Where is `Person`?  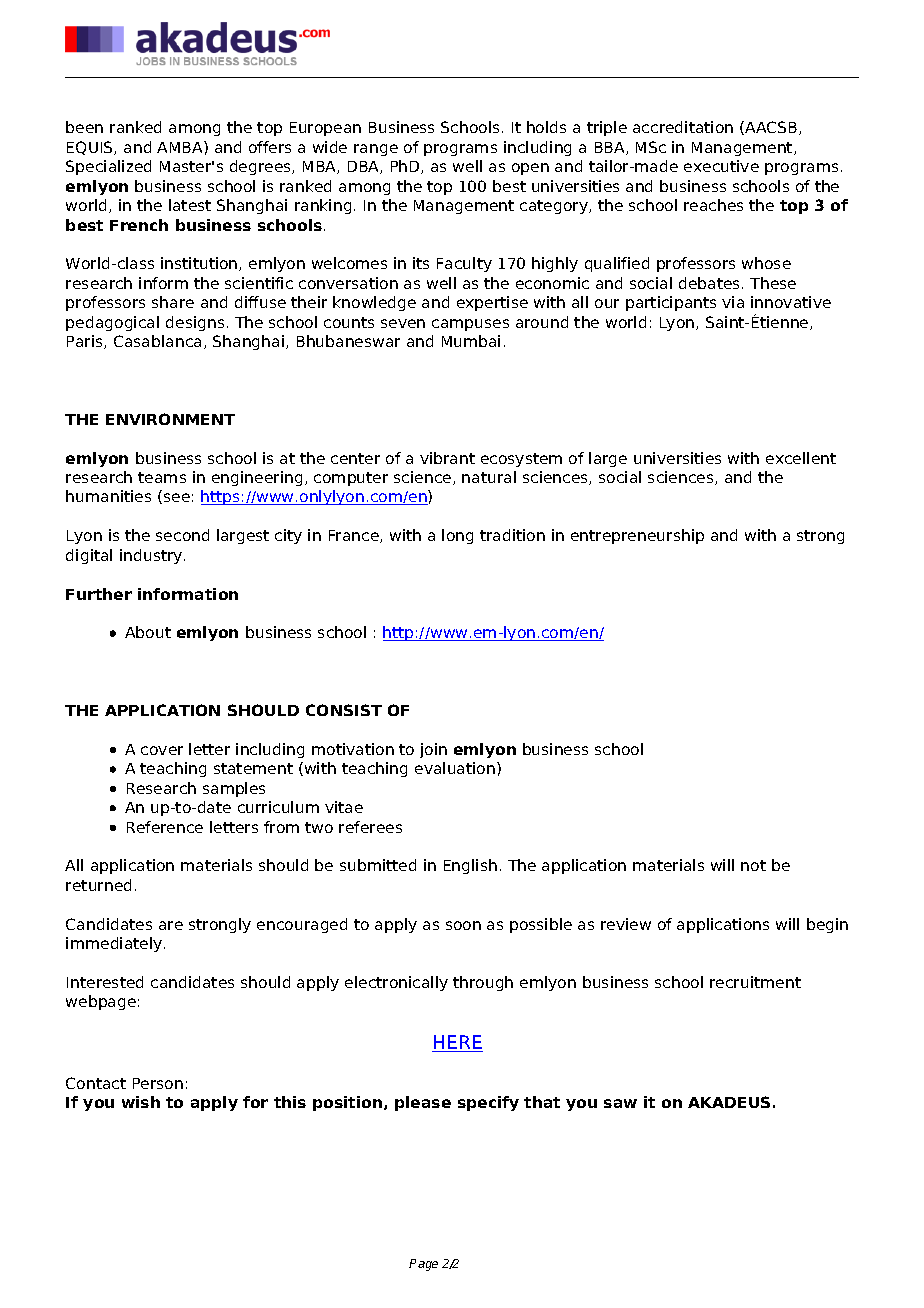
Person is located at coordinates (158, 1083).
